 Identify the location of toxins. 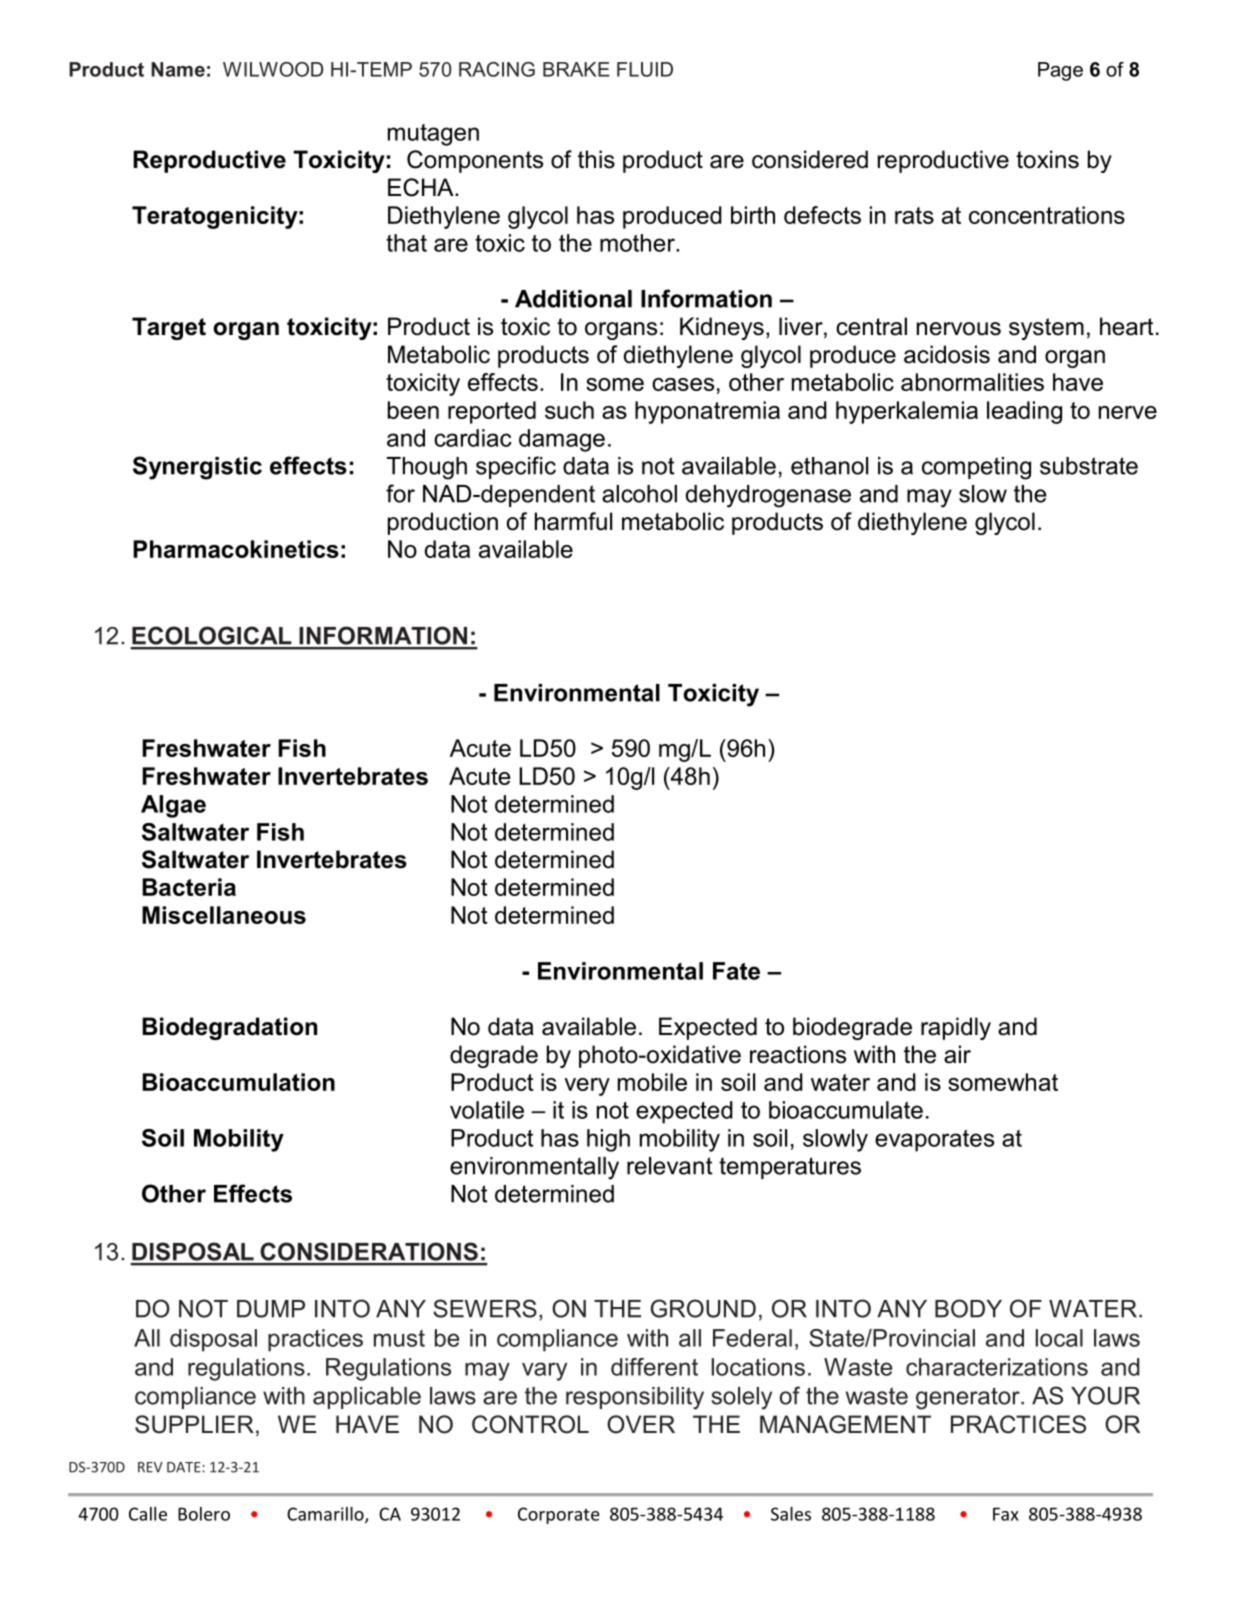
(1047, 159).
